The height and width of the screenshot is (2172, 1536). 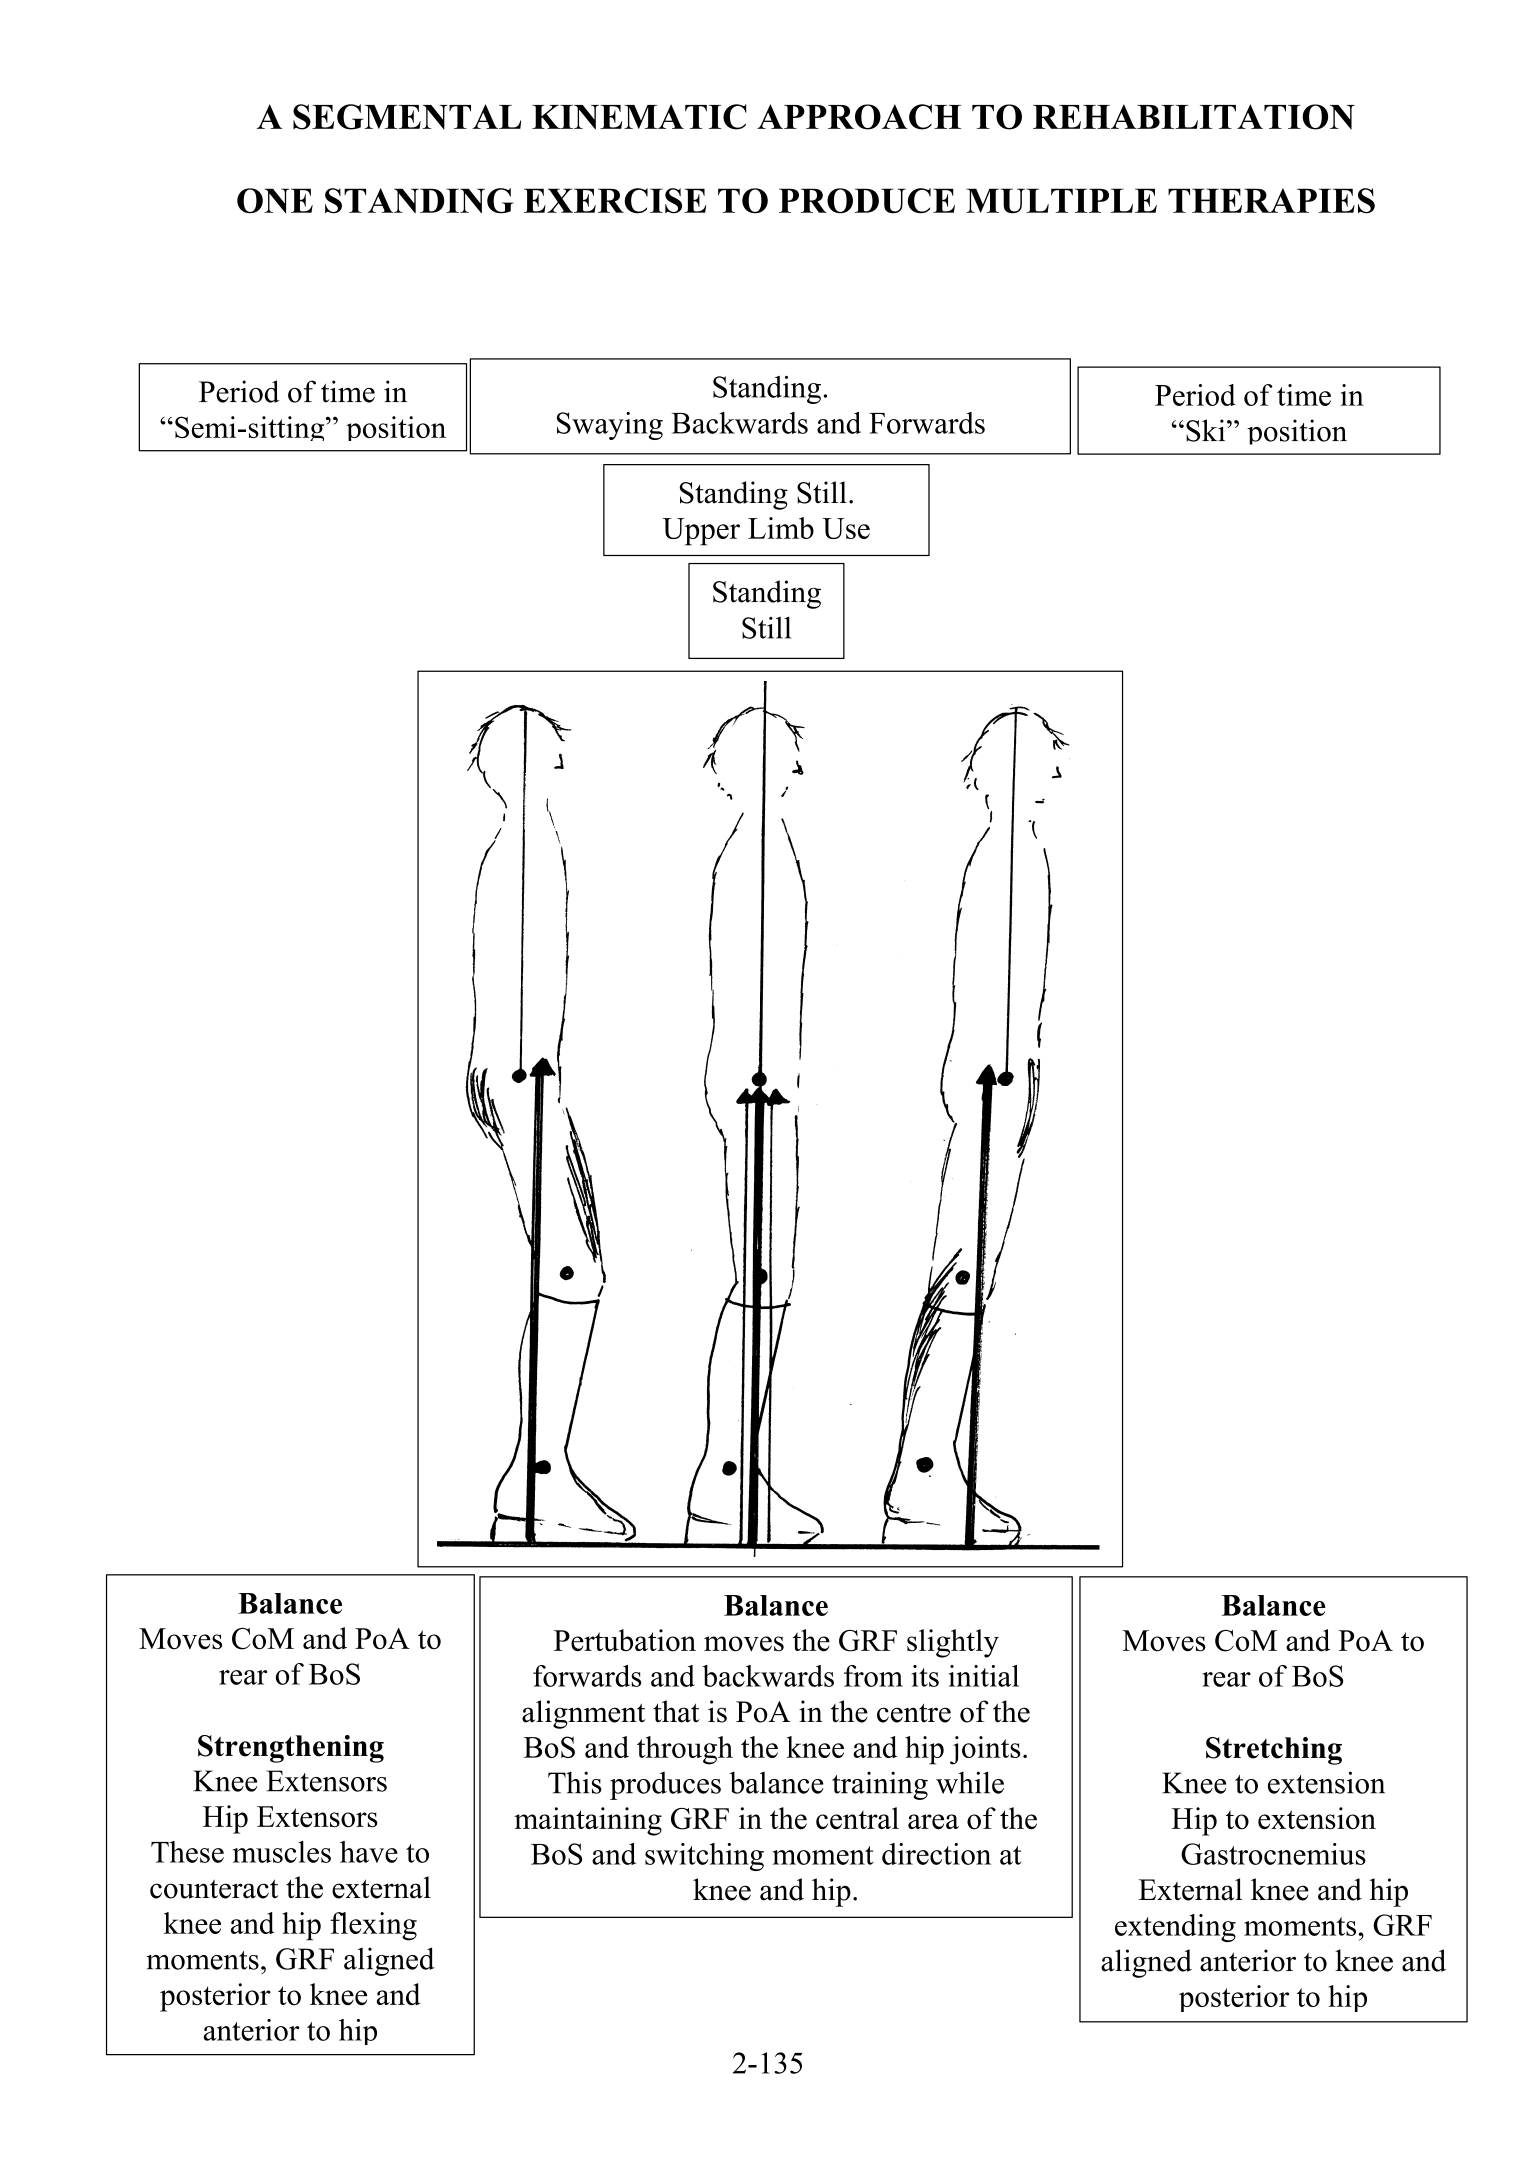 I want to click on extending, so click(x=1175, y=1928).
